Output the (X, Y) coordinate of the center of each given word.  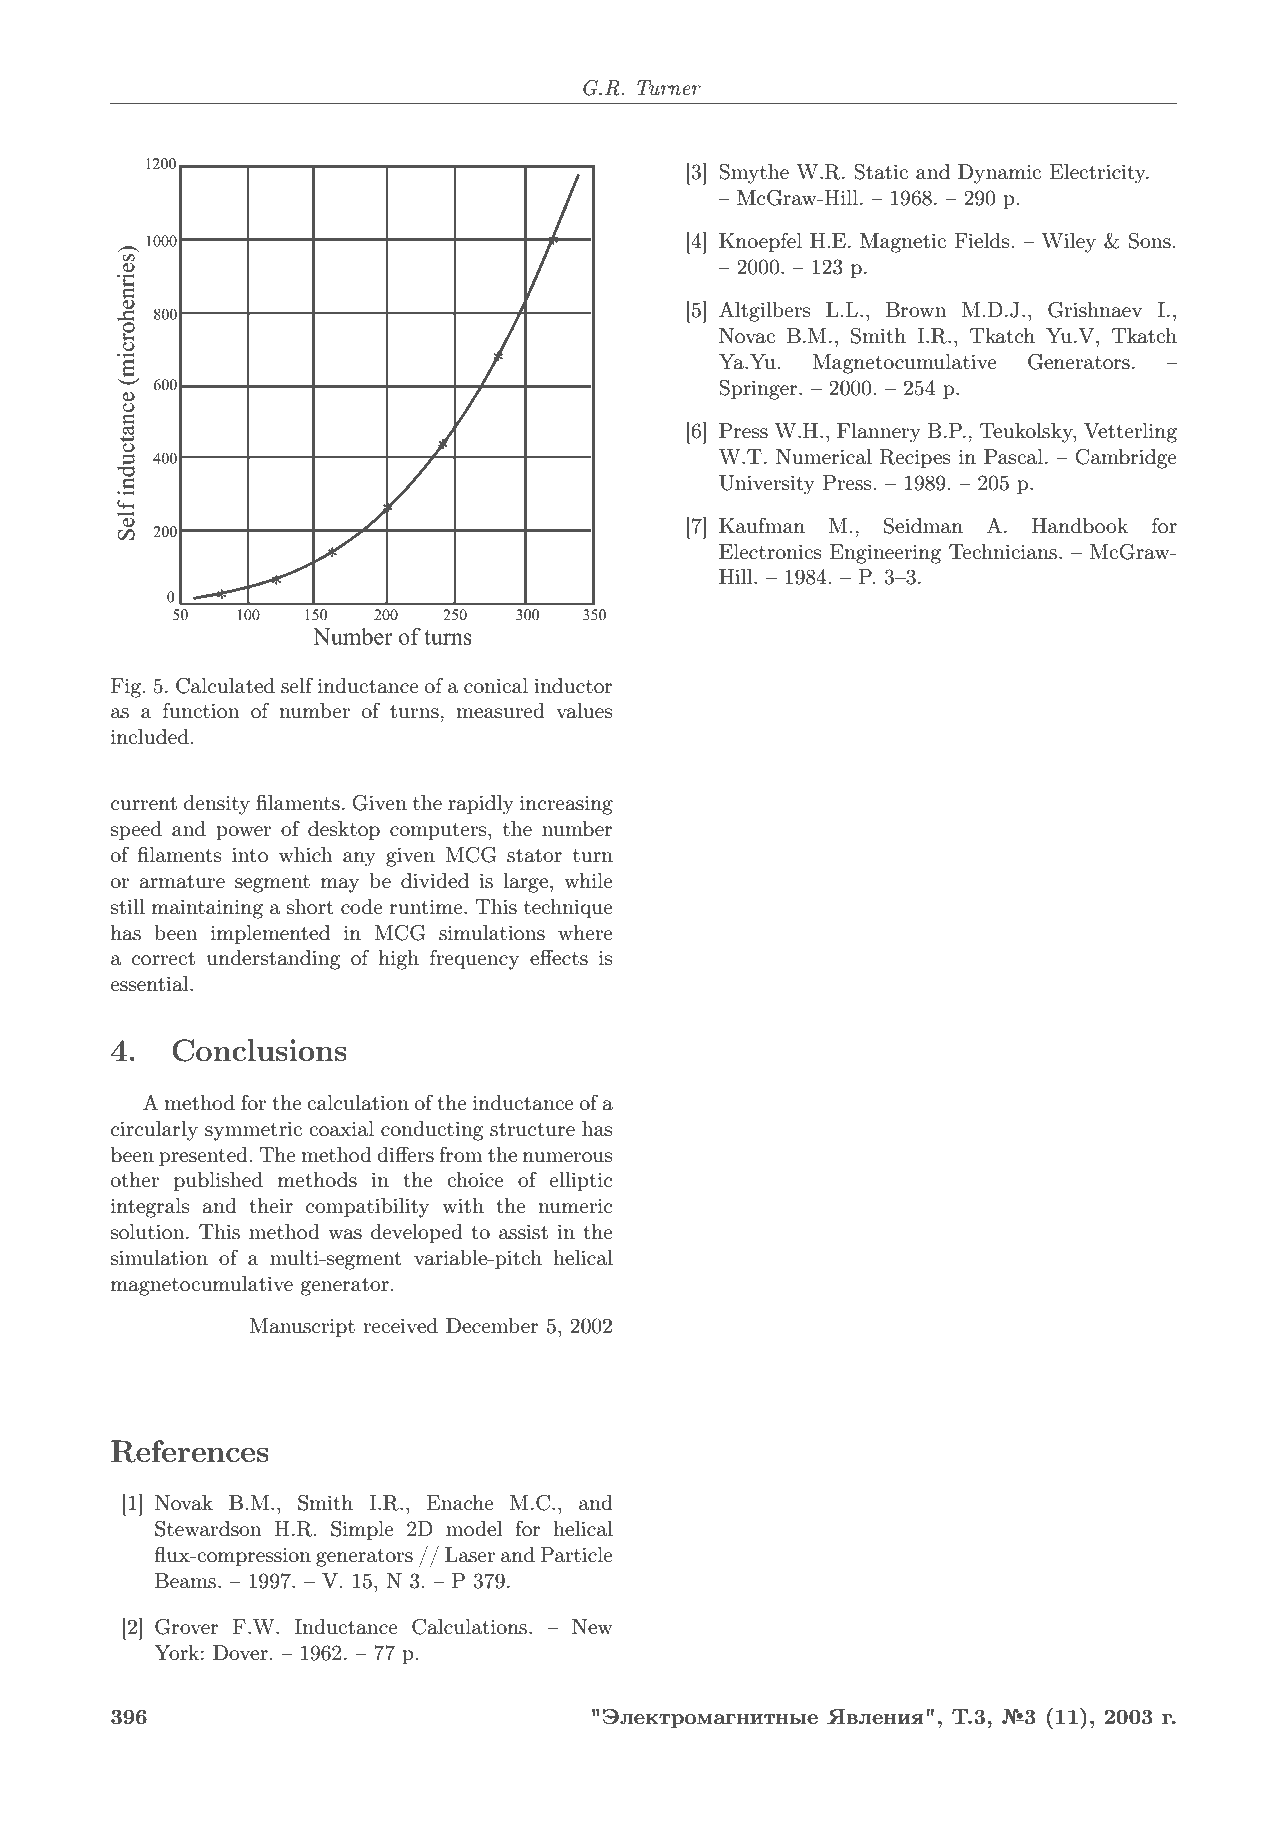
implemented (270, 934)
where (585, 932)
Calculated (225, 686)
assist (523, 1232)
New (592, 1626)
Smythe (754, 174)
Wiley (1068, 243)
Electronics (770, 552)
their (271, 1205)
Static (881, 172)
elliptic (581, 1181)
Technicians (1004, 552)
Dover (240, 1652)
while (588, 880)
